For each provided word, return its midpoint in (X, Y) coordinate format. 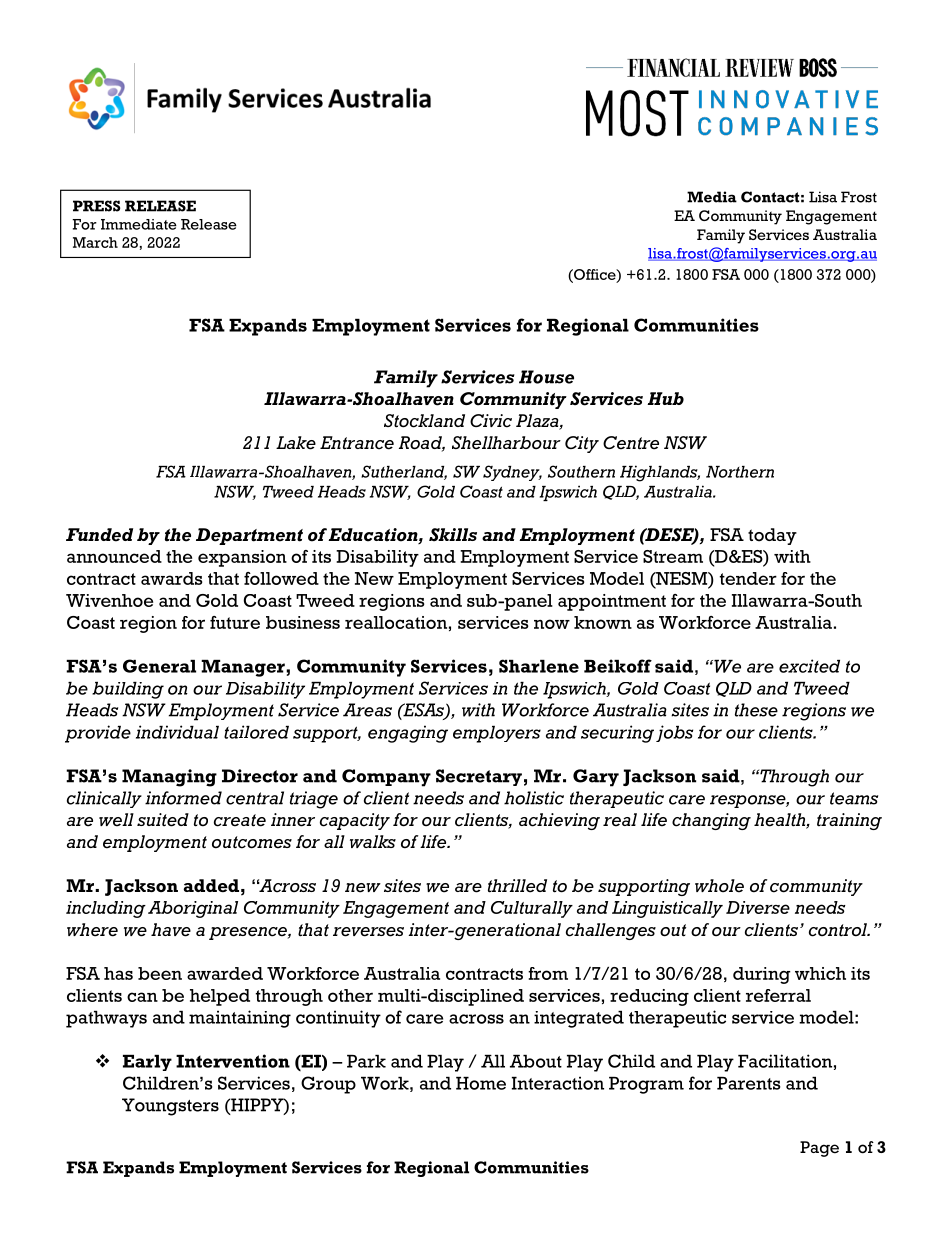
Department (249, 536)
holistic (534, 798)
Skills (453, 535)
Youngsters (170, 1107)
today (772, 536)
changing (711, 821)
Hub (665, 398)
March (95, 242)
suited (163, 820)
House (546, 377)
